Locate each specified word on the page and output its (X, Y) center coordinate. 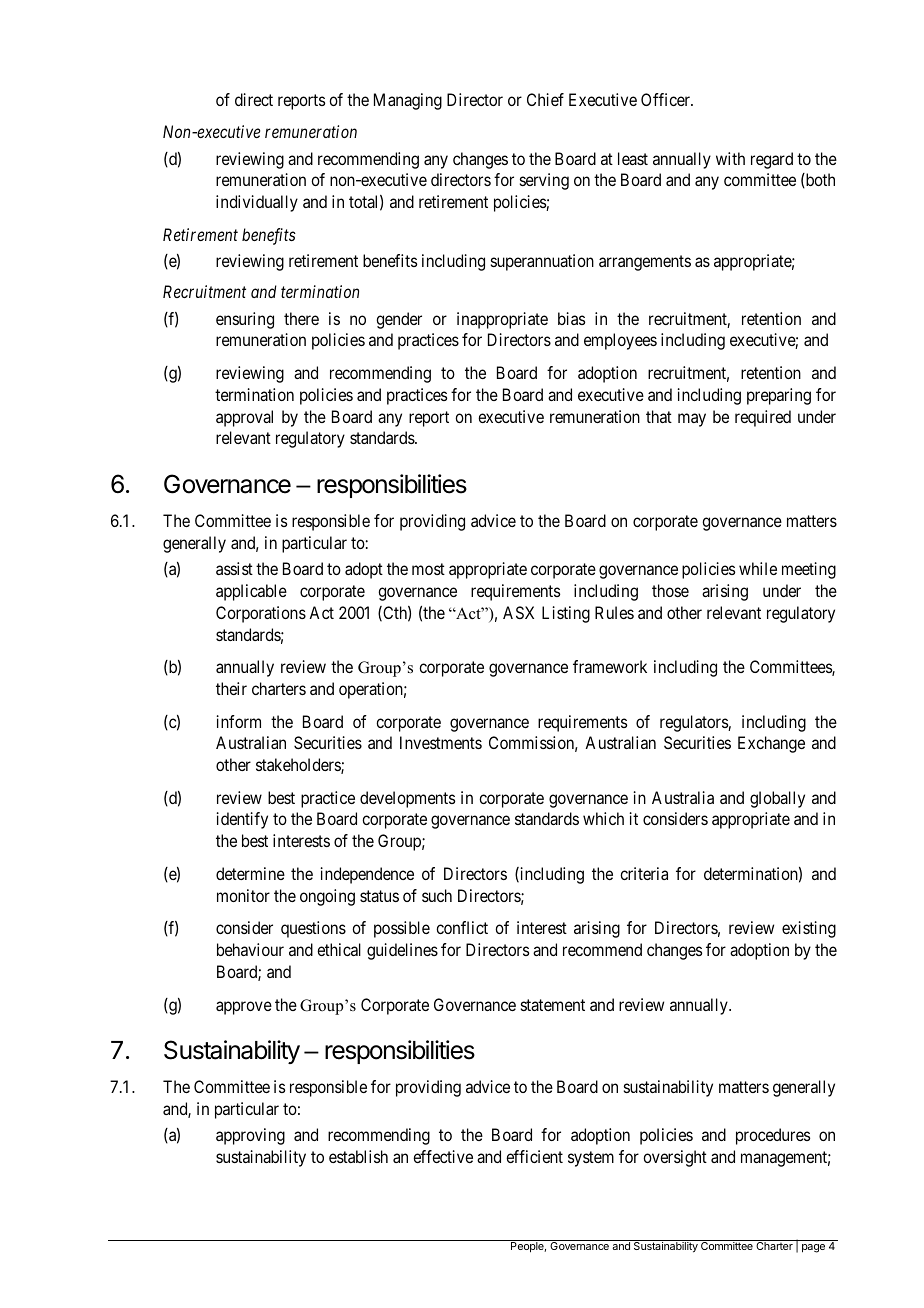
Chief (545, 99)
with (730, 158)
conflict (462, 927)
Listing (566, 614)
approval (244, 418)
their (231, 688)
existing (809, 929)
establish (358, 1156)
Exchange (771, 744)
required (763, 418)
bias (571, 318)
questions (313, 929)
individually (257, 203)
